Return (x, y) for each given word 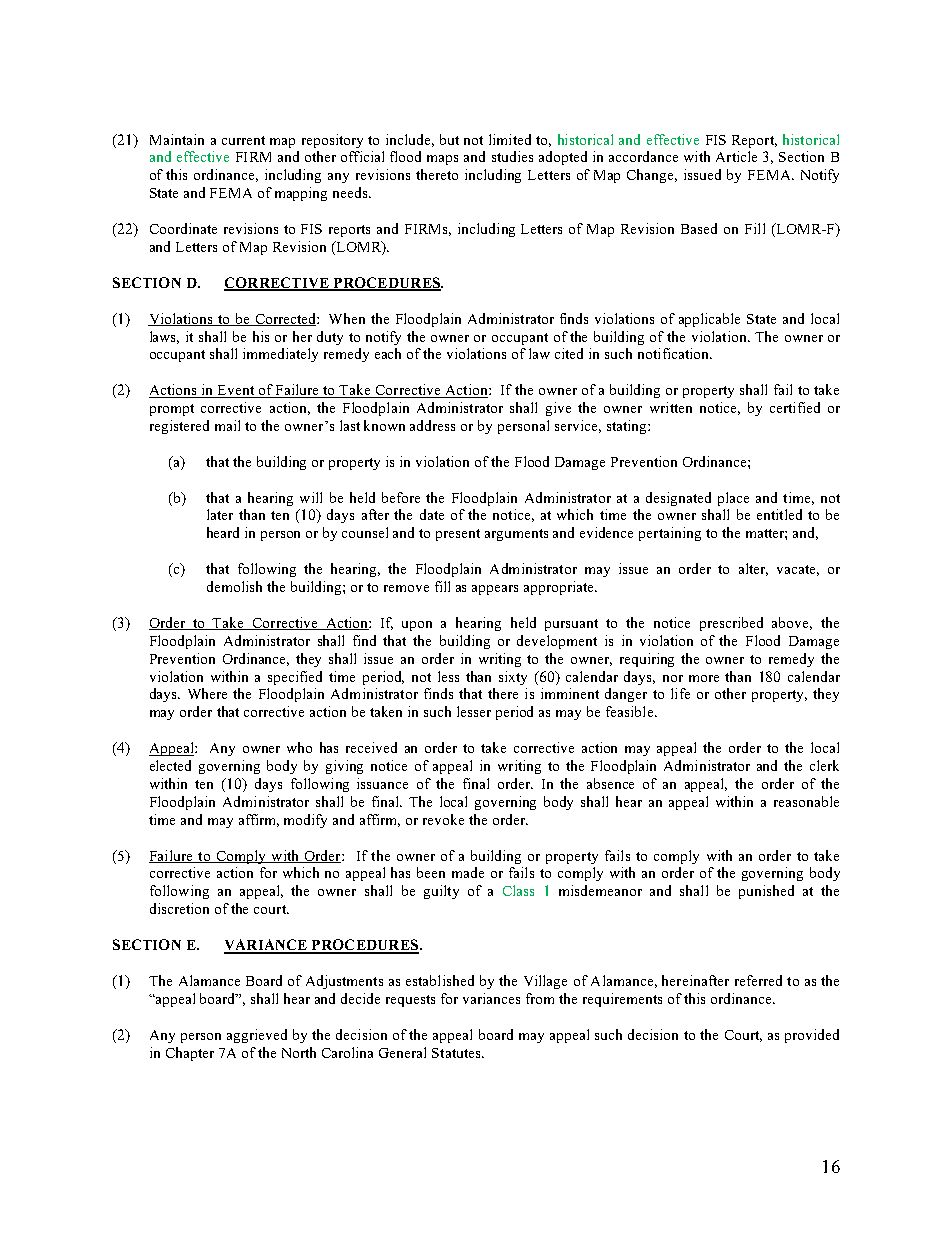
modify (305, 821)
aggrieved (257, 1036)
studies (512, 156)
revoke (443, 819)
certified (795, 407)
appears (495, 590)
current (243, 140)
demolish (234, 586)
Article (736, 156)
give (558, 409)
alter (753, 569)
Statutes (457, 1053)
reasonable (806, 801)
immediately (280, 355)
